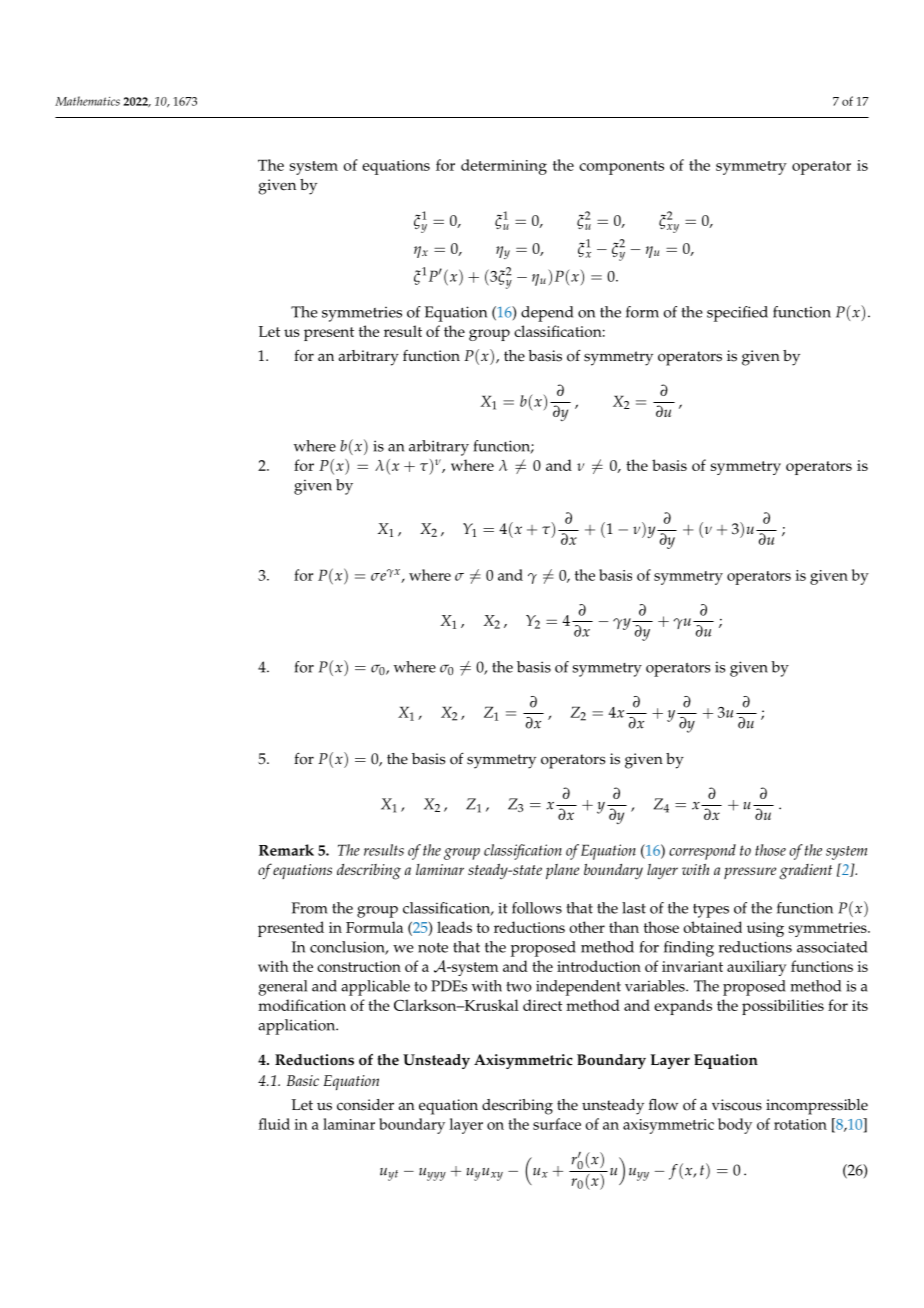 The height and width of the screenshot is (1308, 924). Describe the element at coordinates (737, 1105) in the screenshot. I see `viscous` at that location.
